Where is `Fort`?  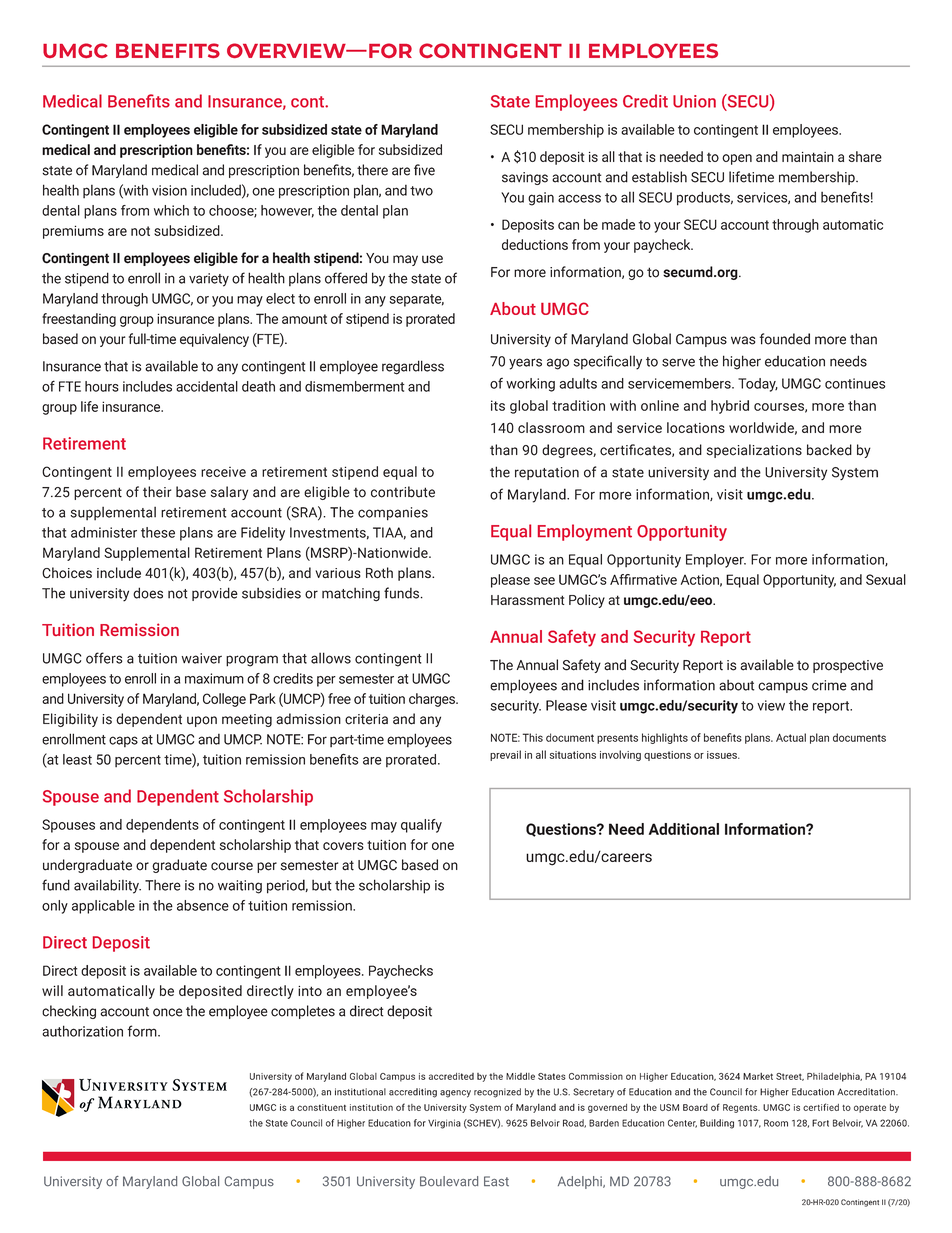 Fort is located at coordinates (820, 1123).
